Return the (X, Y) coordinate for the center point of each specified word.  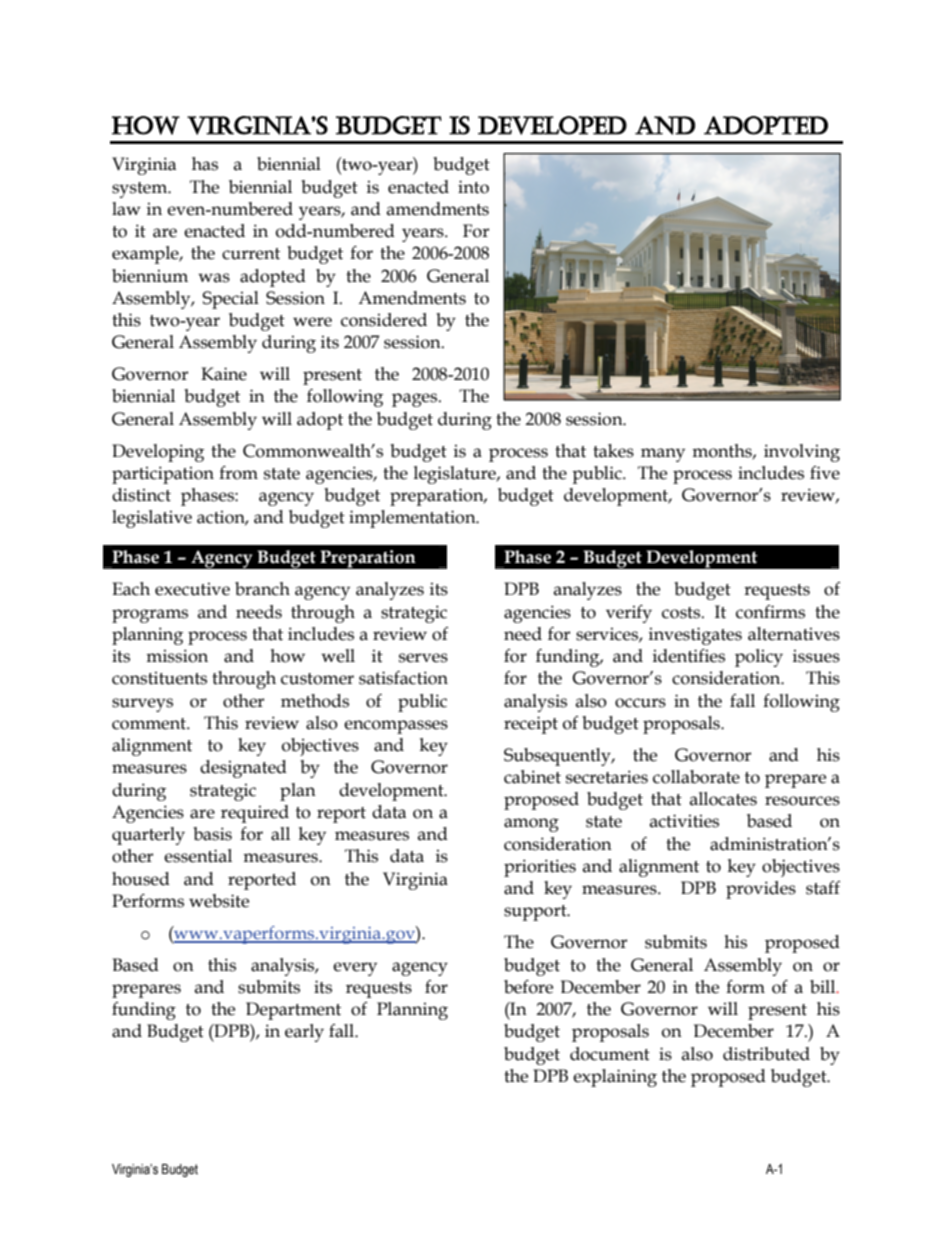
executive (192, 589)
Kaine (224, 374)
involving (802, 453)
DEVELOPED (552, 125)
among (531, 825)
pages (416, 400)
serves (423, 658)
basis (212, 834)
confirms (770, 612)
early (304, 1033)
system (141, 190)
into (473, 187)
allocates (723, 799)
